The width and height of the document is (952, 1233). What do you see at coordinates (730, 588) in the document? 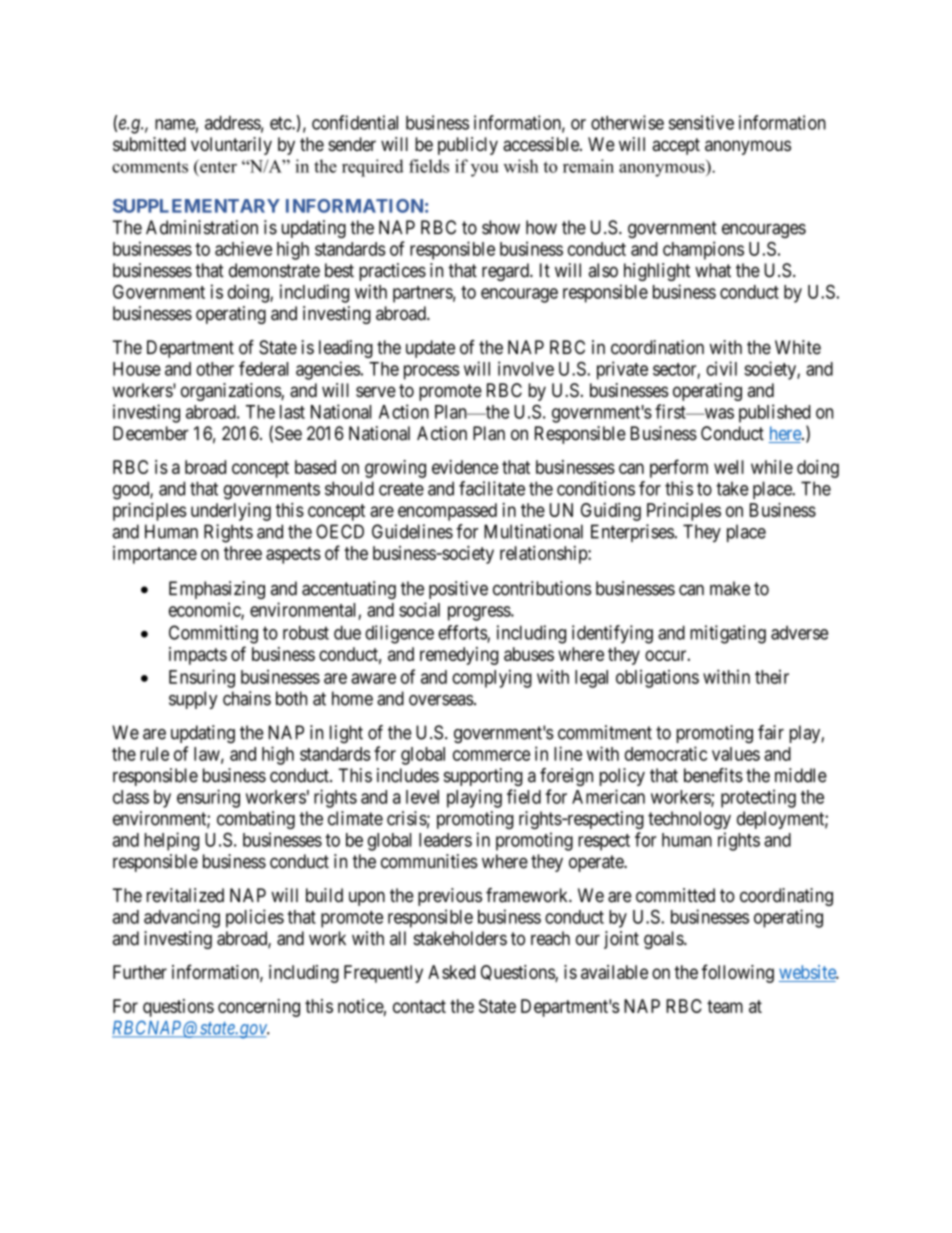
I see `make` at bounding box center [730, 588].
